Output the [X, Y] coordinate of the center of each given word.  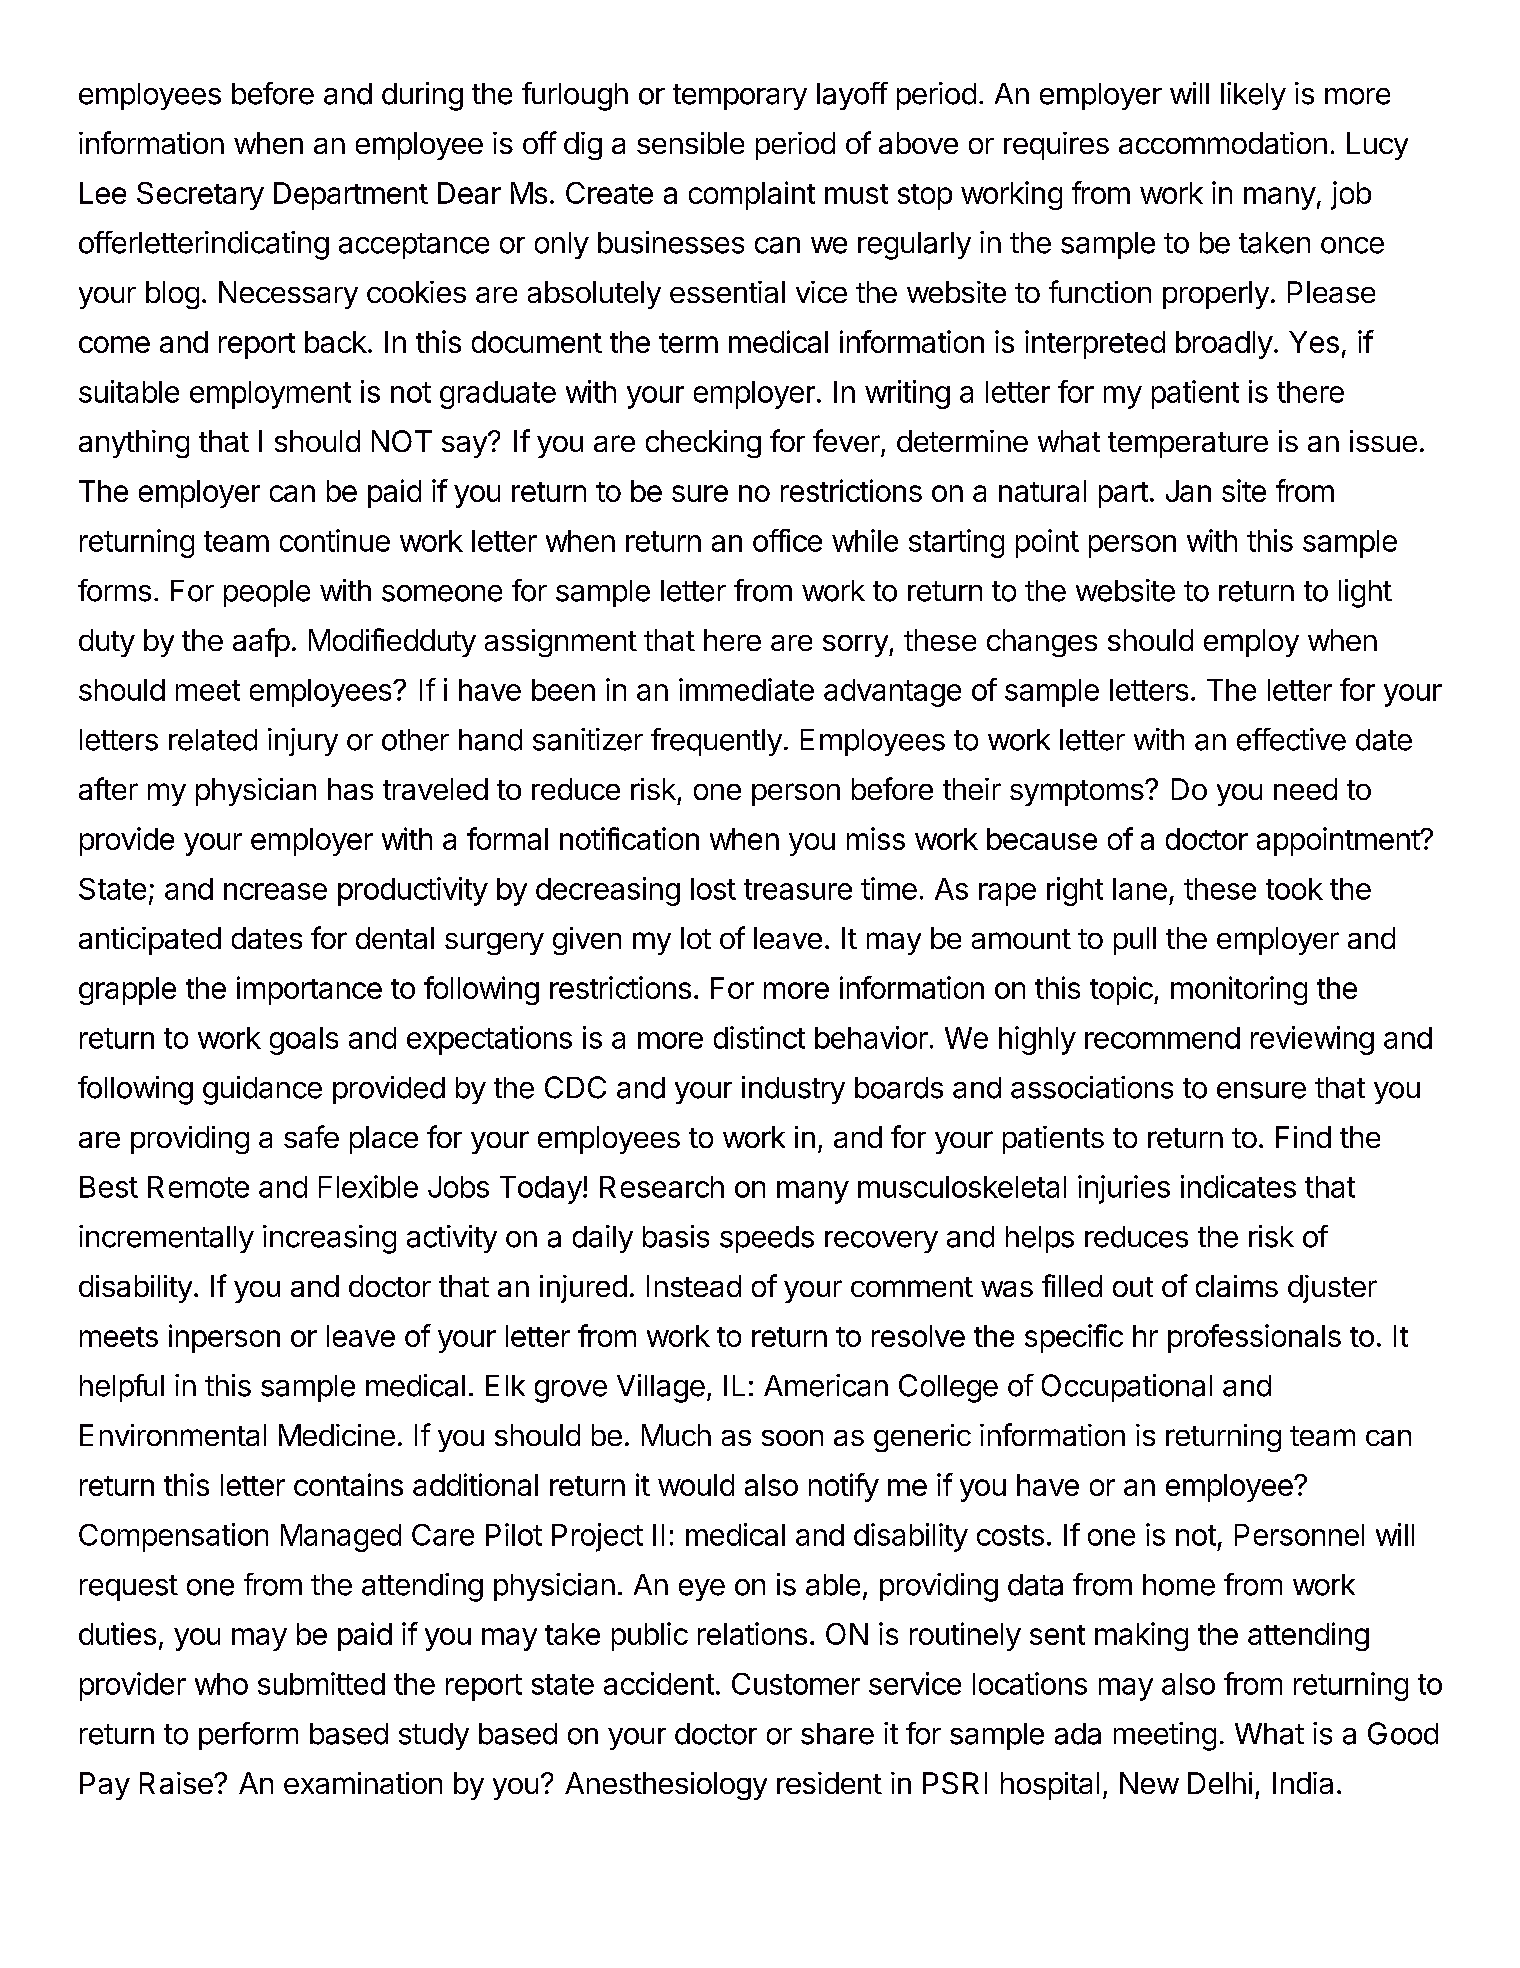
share [837, 1734]
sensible [690, 143]
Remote [198, 1187]
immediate [746, 689]
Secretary [200, 196]
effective [1291, 739]
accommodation [1223, 143]
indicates [1238, 1186]
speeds [767, 1239]
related [213, 740]
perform [248, 1736]
